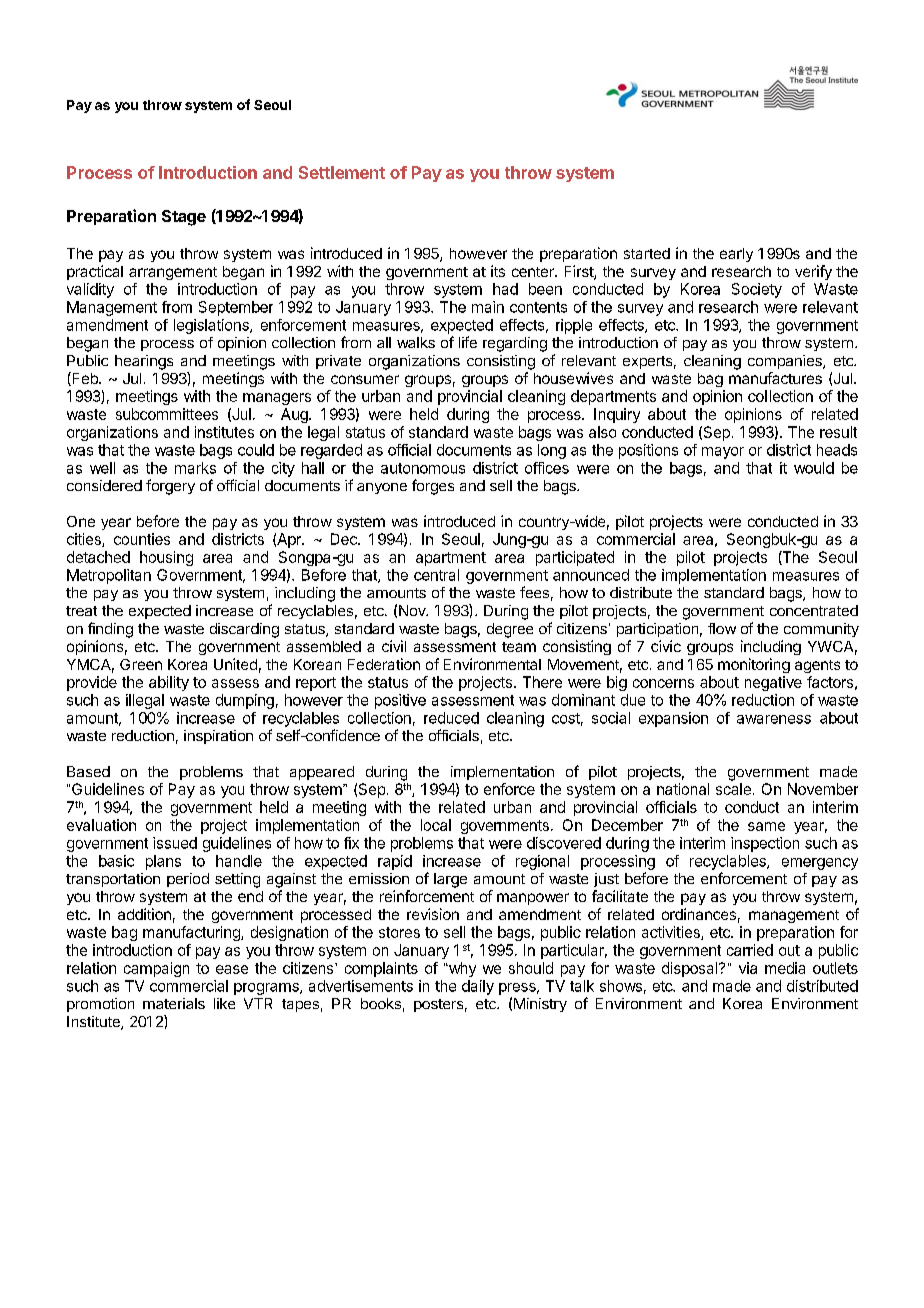 The height and width of the screenshot is (1308, 924). Describe the element at coordinates (748, 968) in the screenshot. I see `via` at that location.
